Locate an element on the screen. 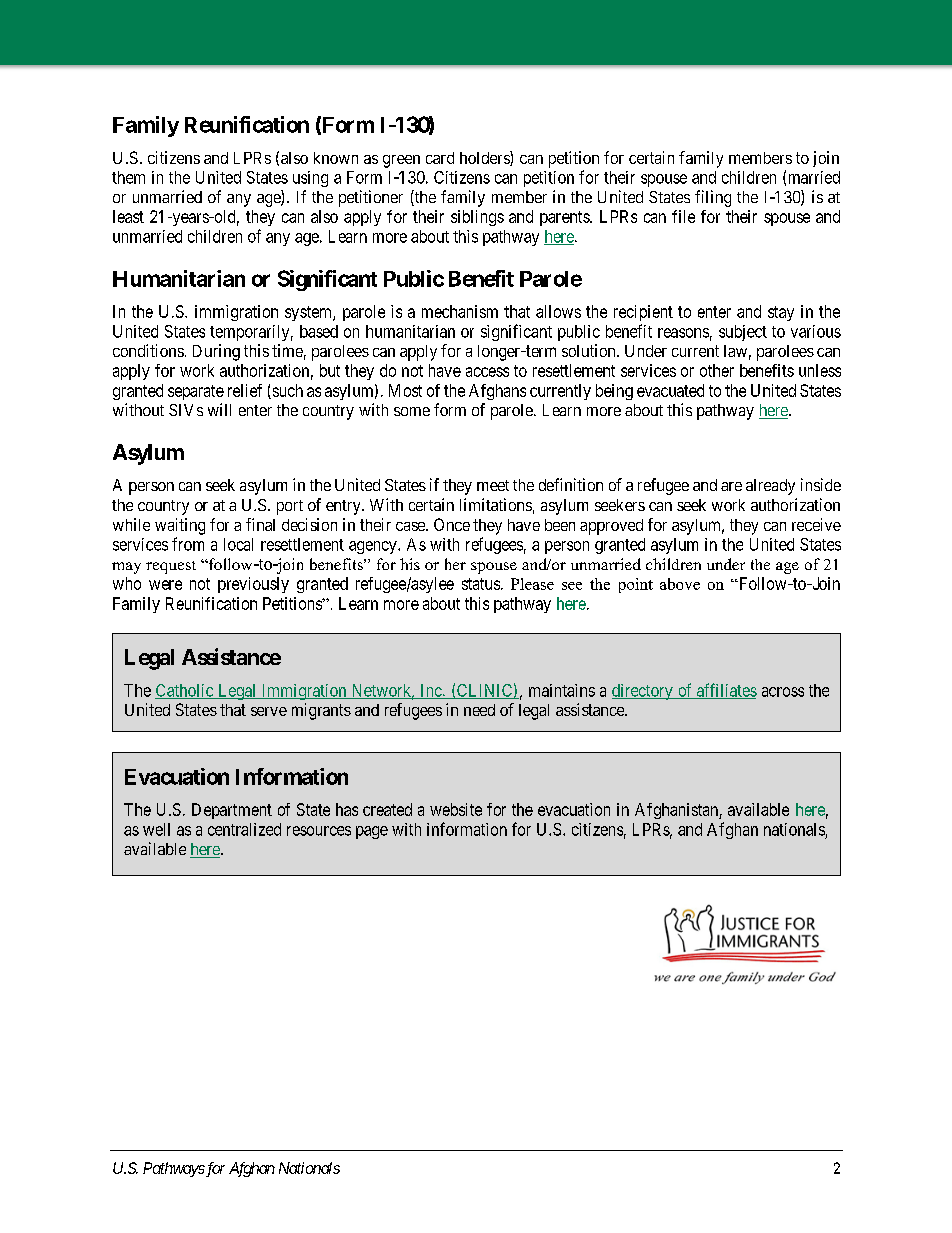 This screenshot has height=1233, width=952. access is located at coordinates (487, 372).
